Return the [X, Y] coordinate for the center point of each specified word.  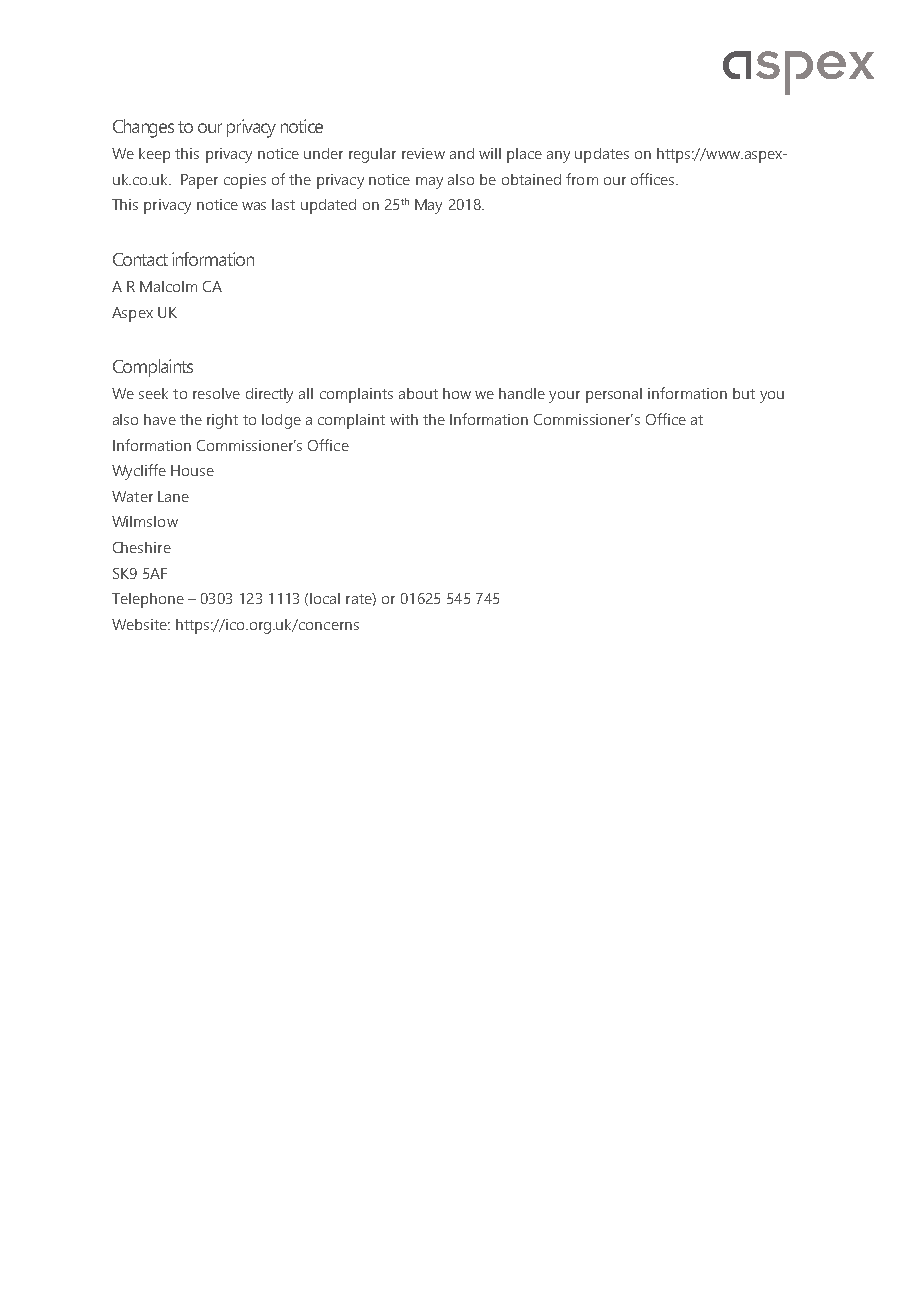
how [457, 393]
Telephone [148, 600]
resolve [216, 393]
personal [614, 395]
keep [154, 155]
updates [602, 155]
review [423, 153]
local [325, 598]
